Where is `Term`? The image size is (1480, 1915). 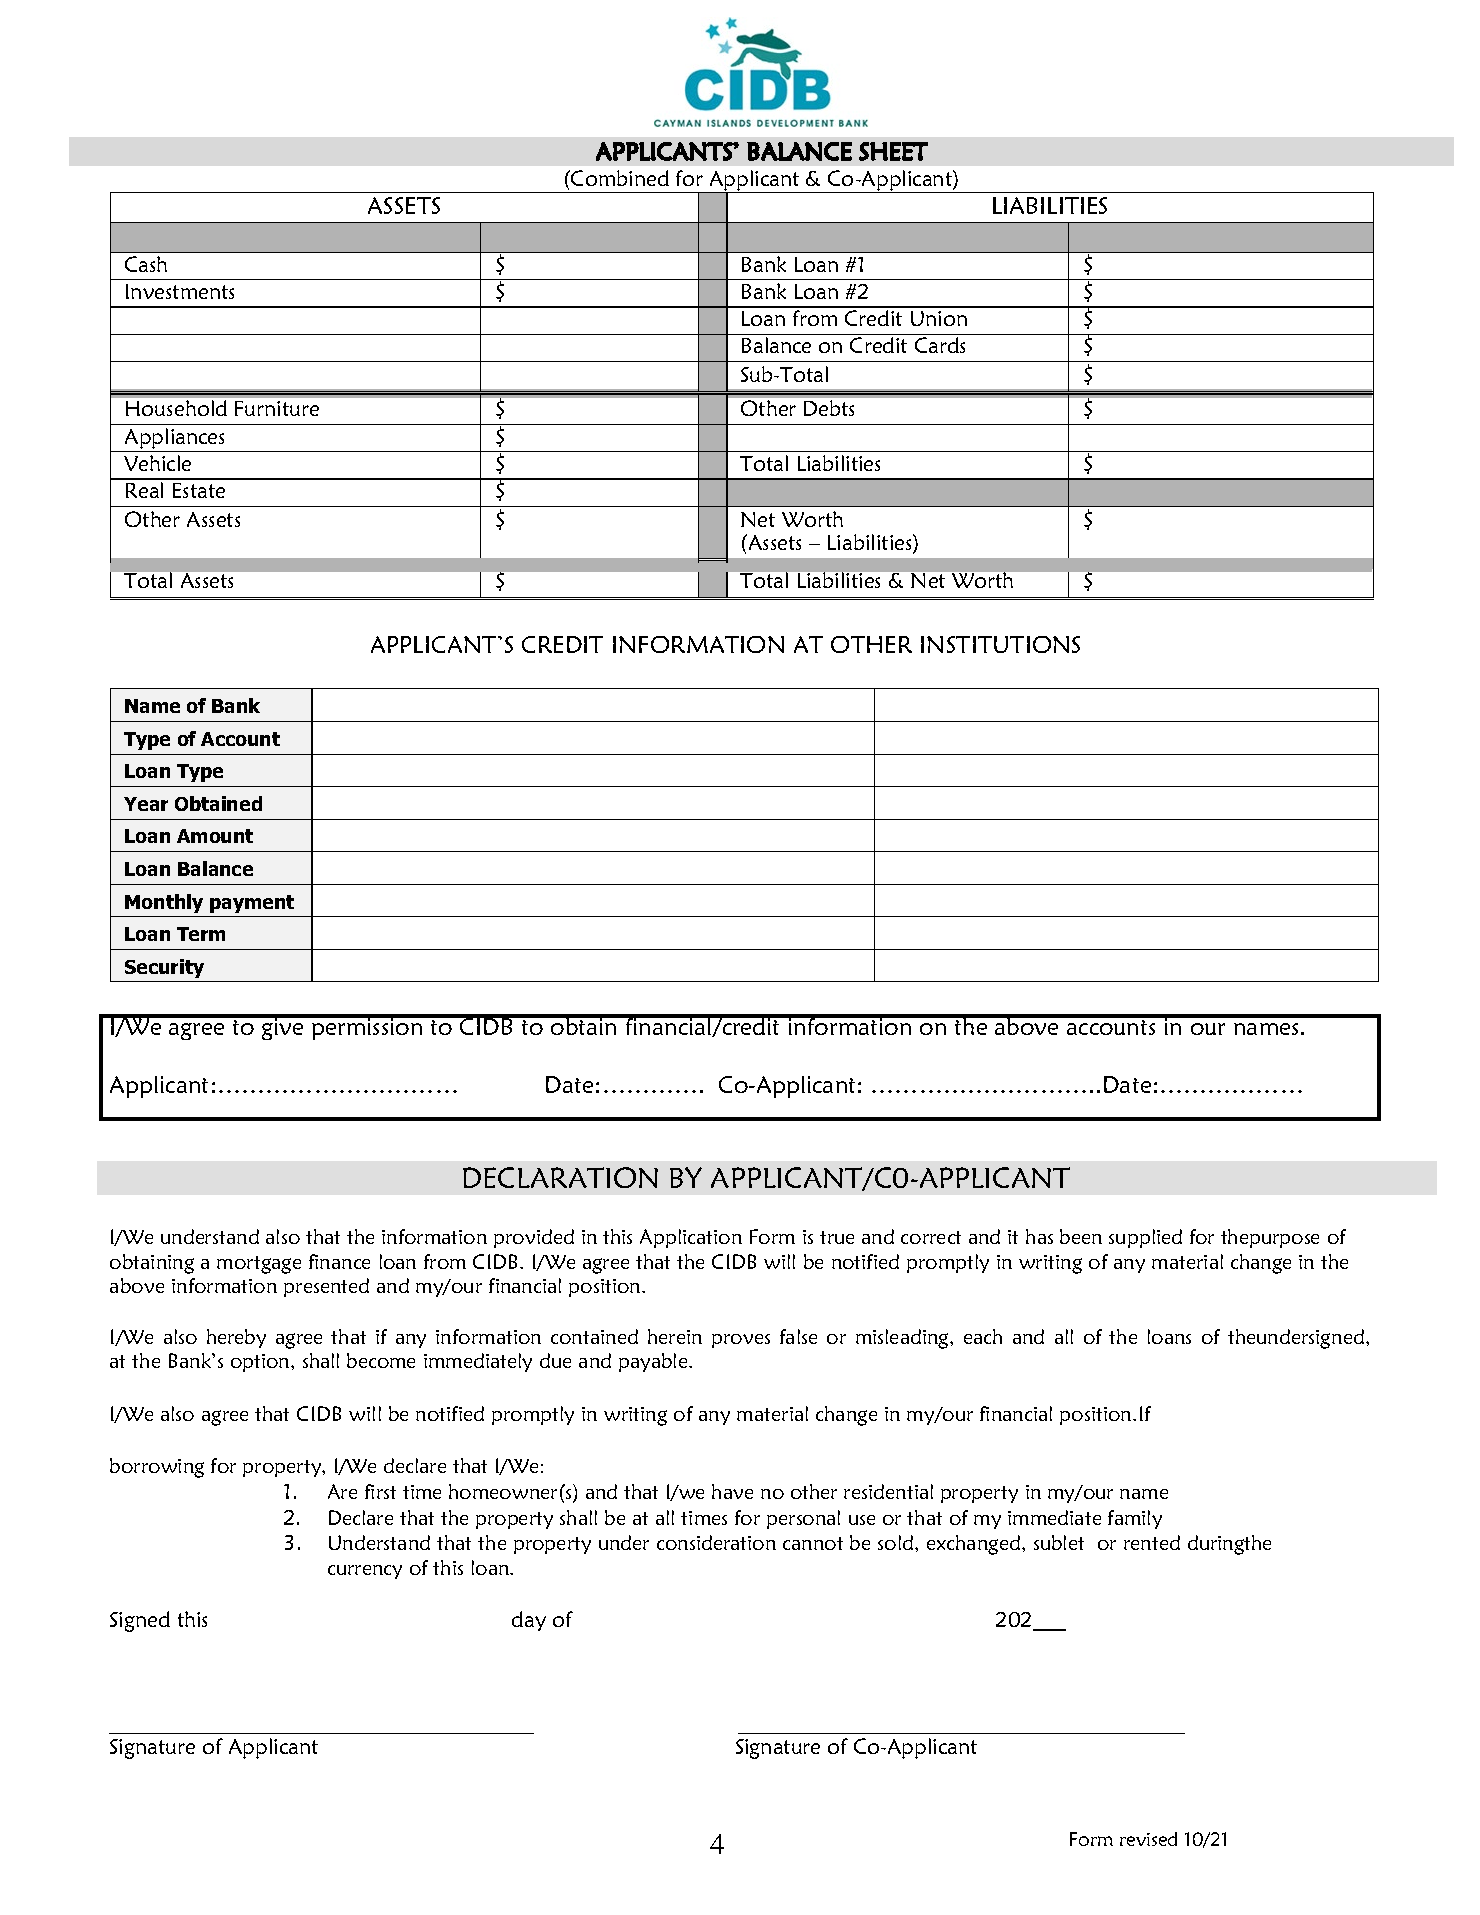 Term is located at coordinates (201, 934).
